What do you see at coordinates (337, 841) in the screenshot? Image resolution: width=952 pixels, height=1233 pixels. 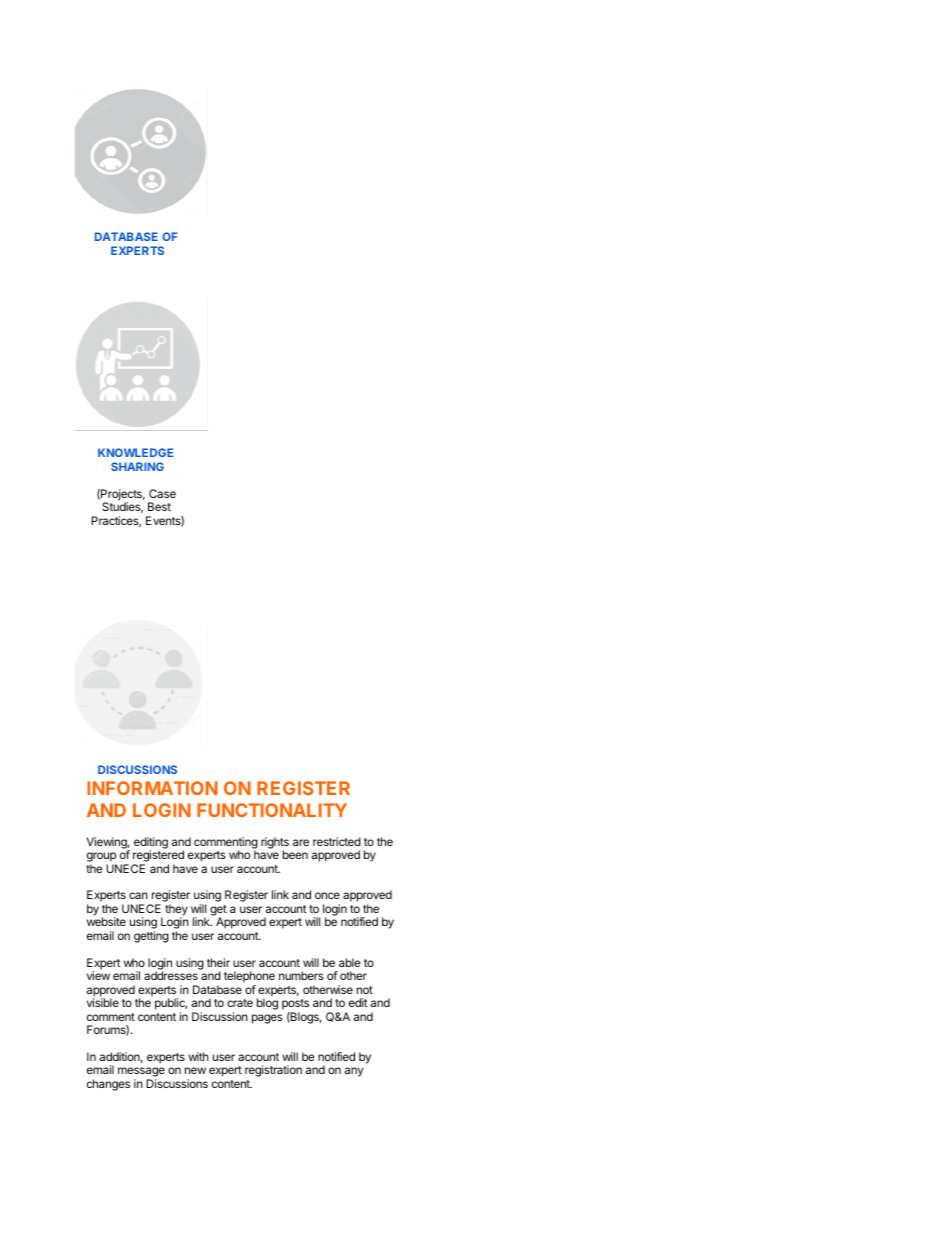 I see `restricted` at bounding box center [337, 841].
